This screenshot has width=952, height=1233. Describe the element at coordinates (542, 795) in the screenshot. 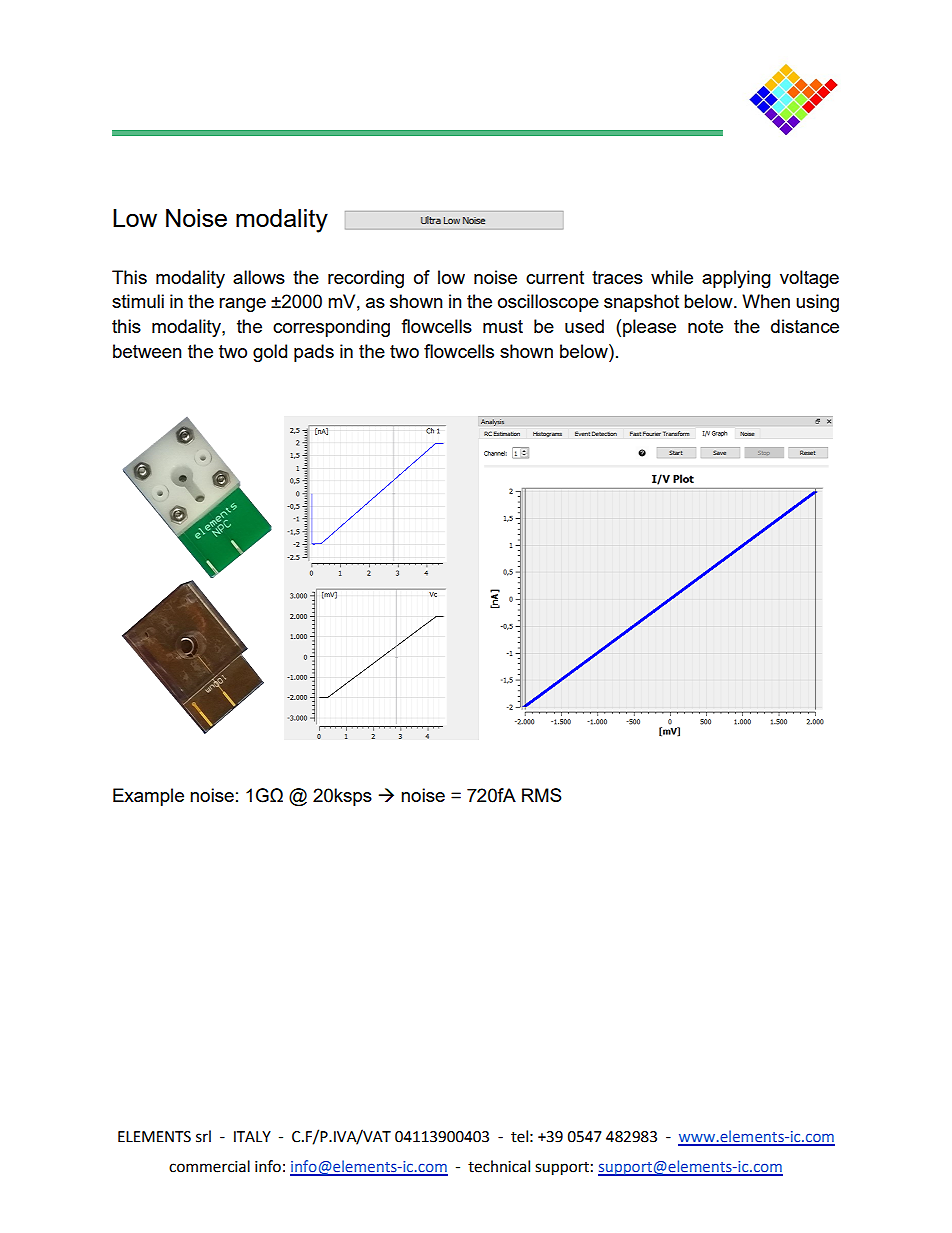

I see `RMS` at that location.
